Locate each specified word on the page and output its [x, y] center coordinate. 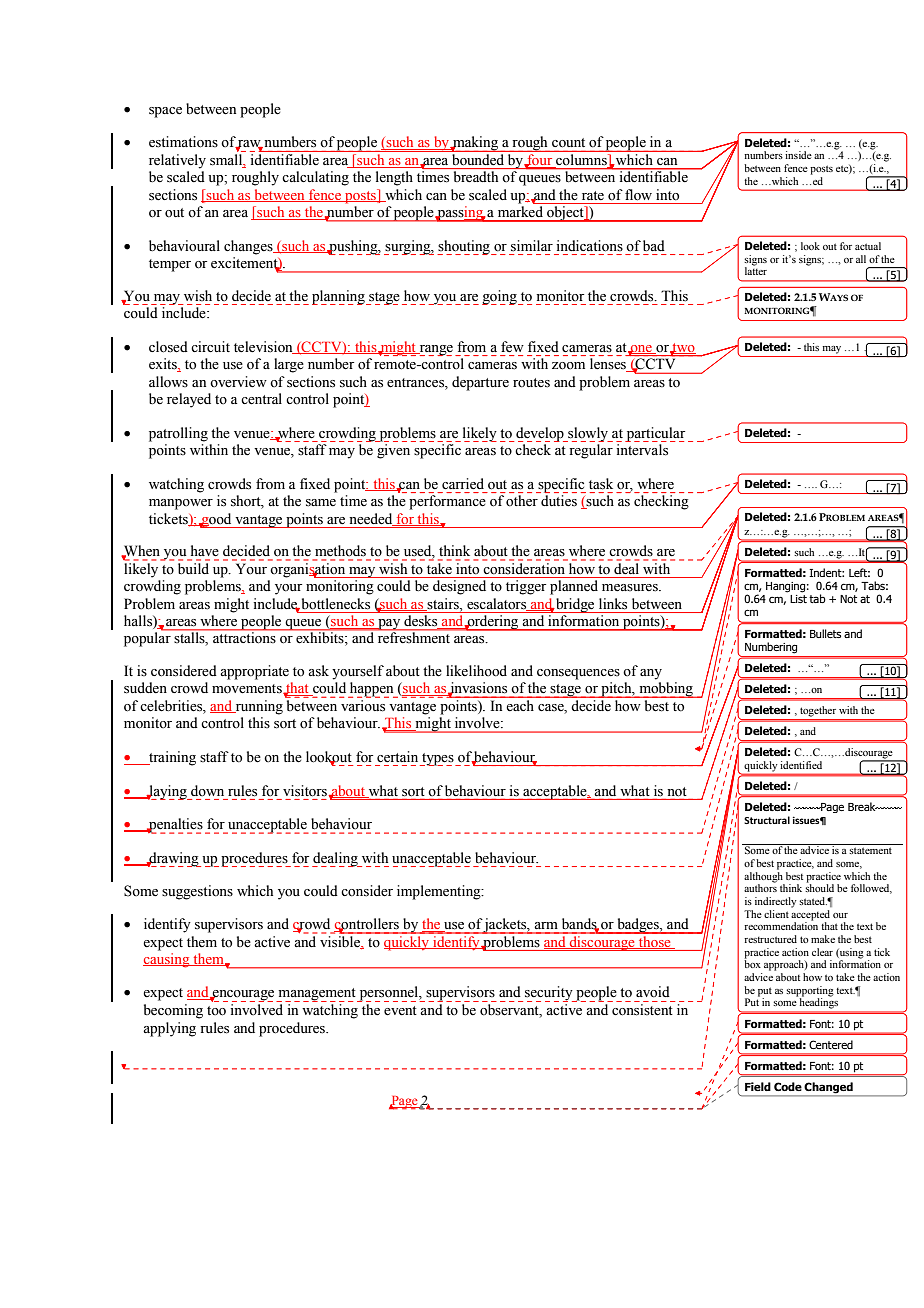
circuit [210, 346]
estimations [183, 142]
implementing [440, 892]
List [798, 599]
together [818, 711]
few [512, 347]
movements [248, 689]
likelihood [476, 671]
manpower [181, 504]
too [216, 1011]
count [568, 142]
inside [798, 155]
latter [756, 270]
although [764, 878]
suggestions [197, 892]
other [522, 501]
